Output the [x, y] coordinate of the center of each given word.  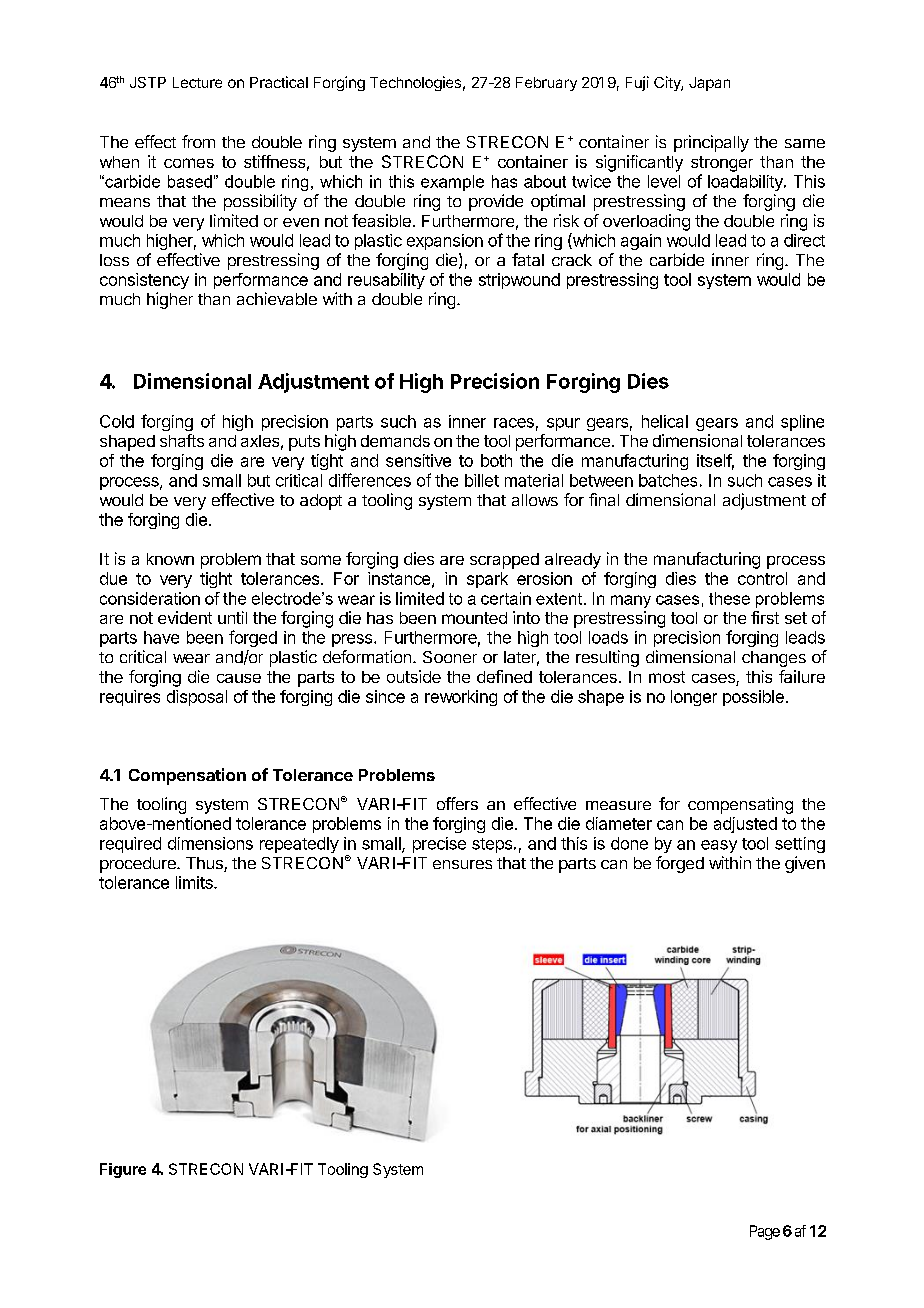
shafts [182, 440]
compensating [740, 805]
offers [457, 803]
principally [711, 143]
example [452, 183]
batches [668, 480]
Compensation [187, 776]
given [805, 864]
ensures [462, 864]
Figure [123, 1170]
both [496, 460]
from [198, 141]
